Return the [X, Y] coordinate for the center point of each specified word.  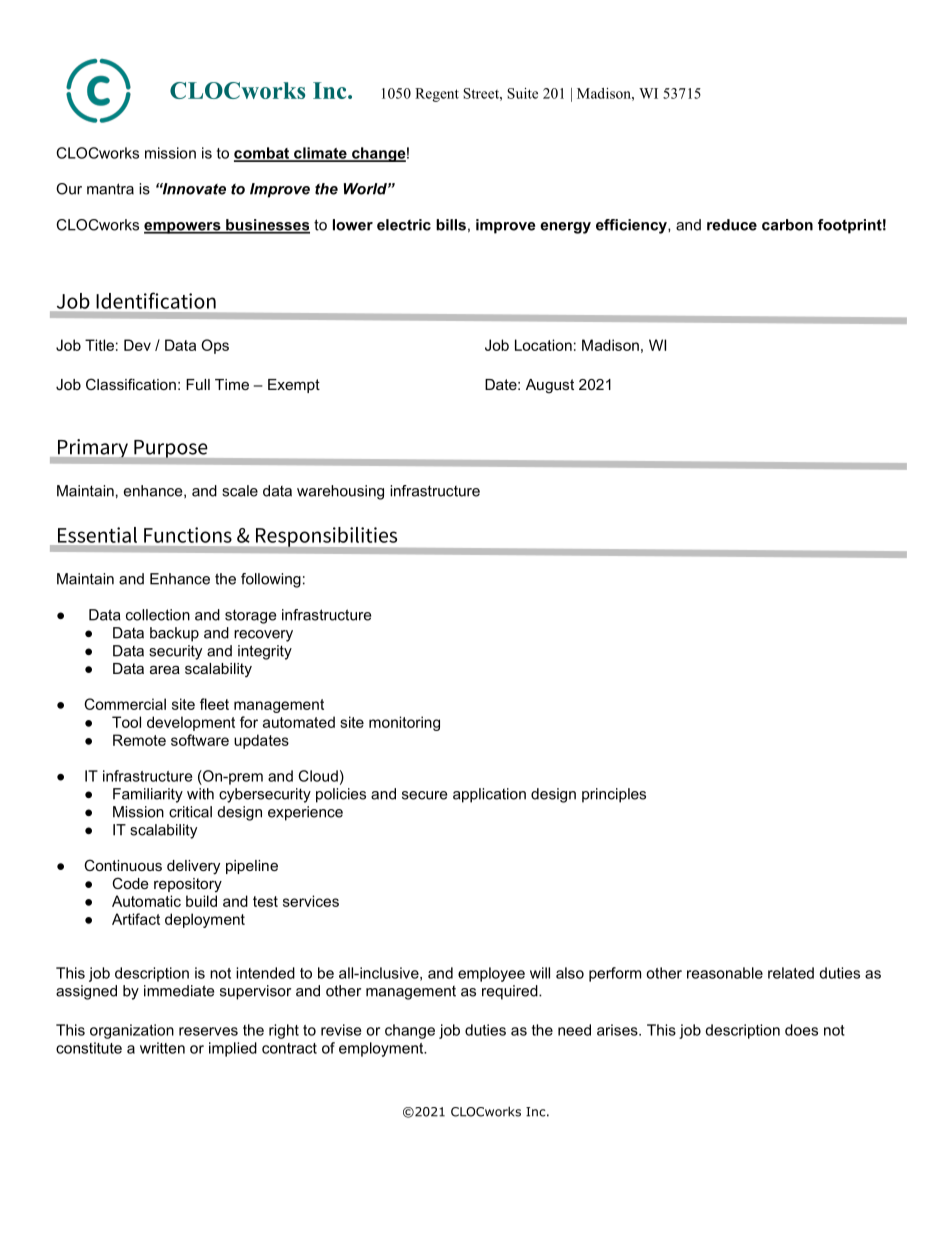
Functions [188, 535]
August [550, 386]
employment [382, 1049]
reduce [732, 225]
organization [132, 1031]
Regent [437, 95]
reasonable [725, 973]
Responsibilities [326, 537]
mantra [110, 189]
